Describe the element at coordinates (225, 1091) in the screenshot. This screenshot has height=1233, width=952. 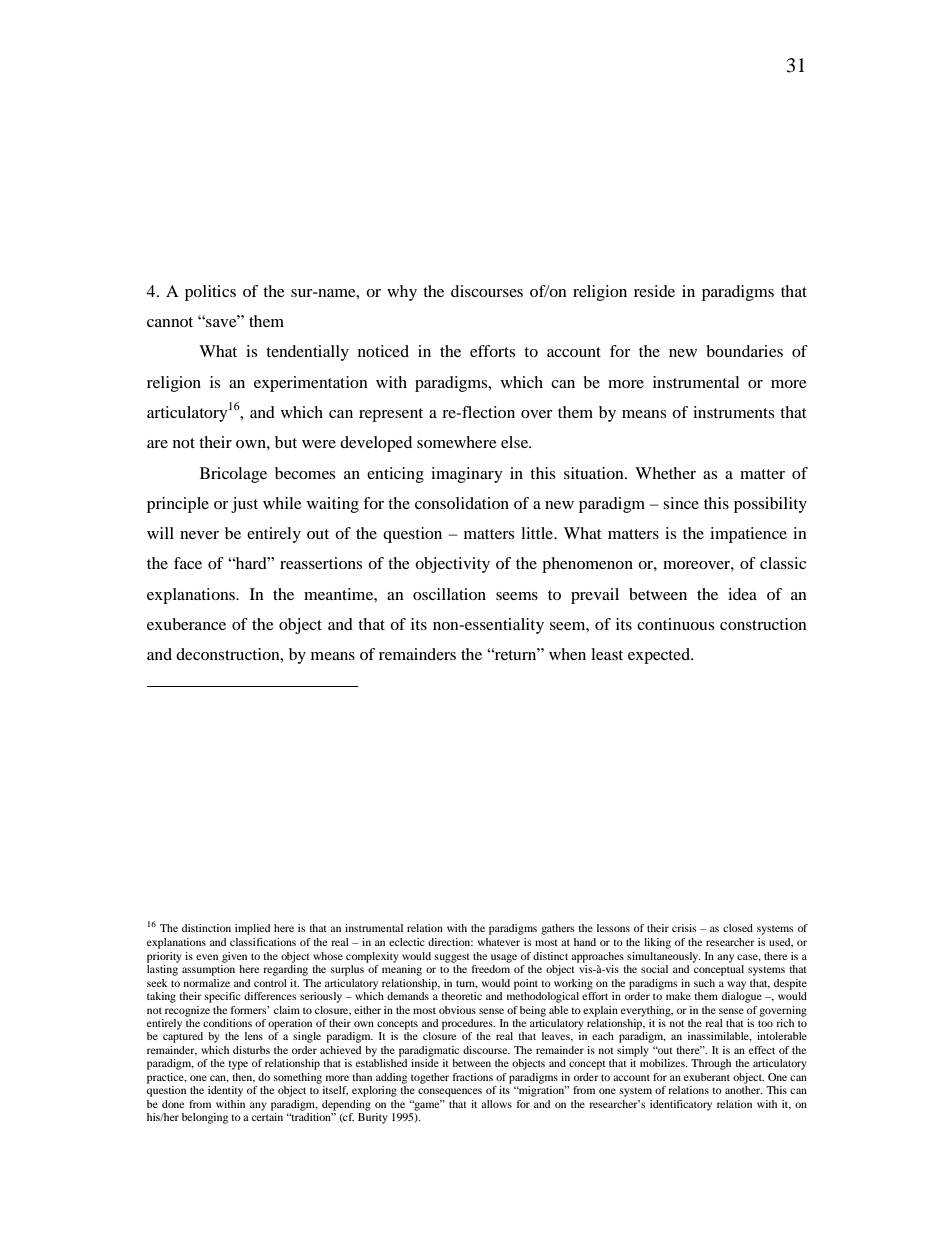
I see `identity` at that location.
